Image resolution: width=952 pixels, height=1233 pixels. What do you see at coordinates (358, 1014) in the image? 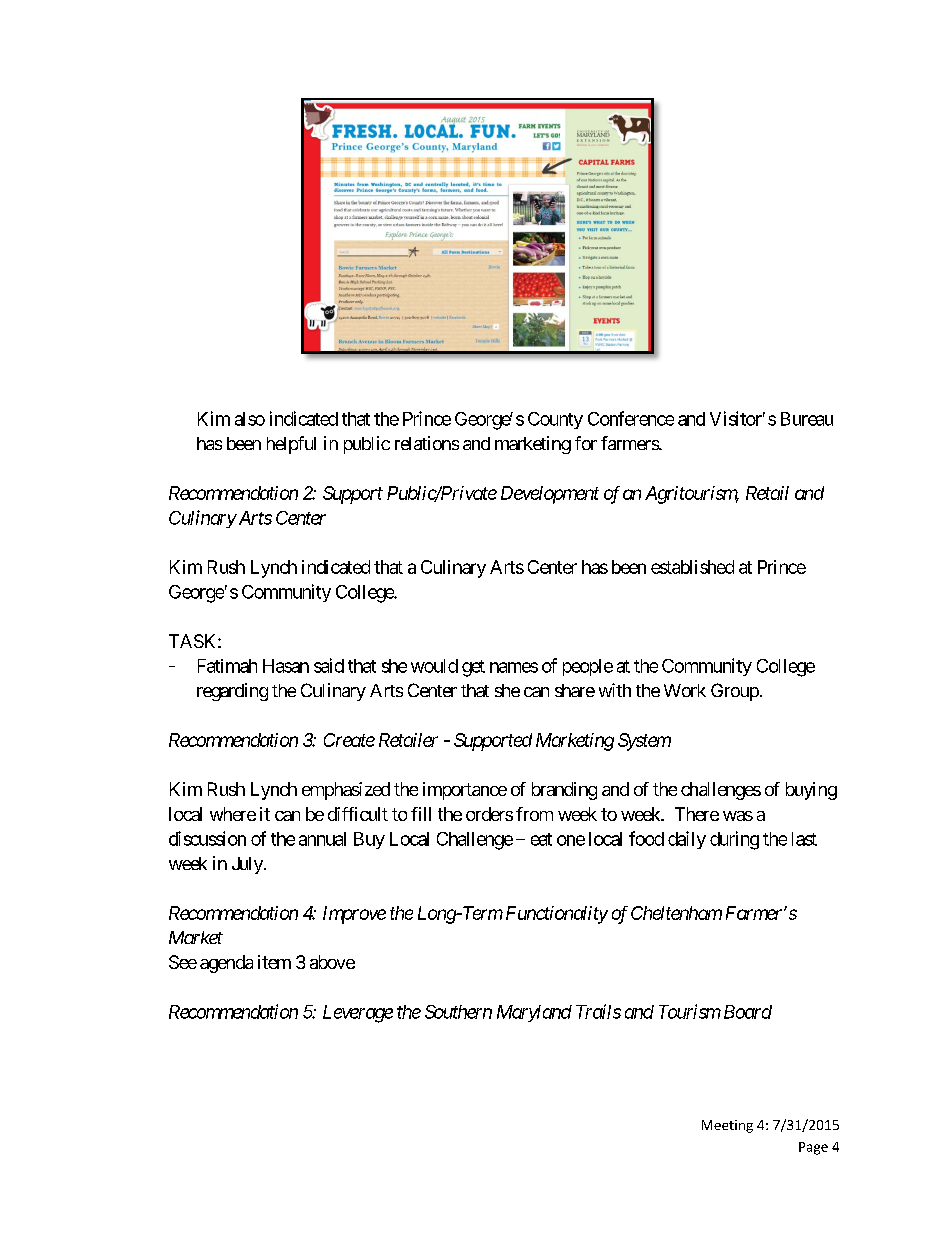
I see `Leverage` at bounding box center [358, 1014].
